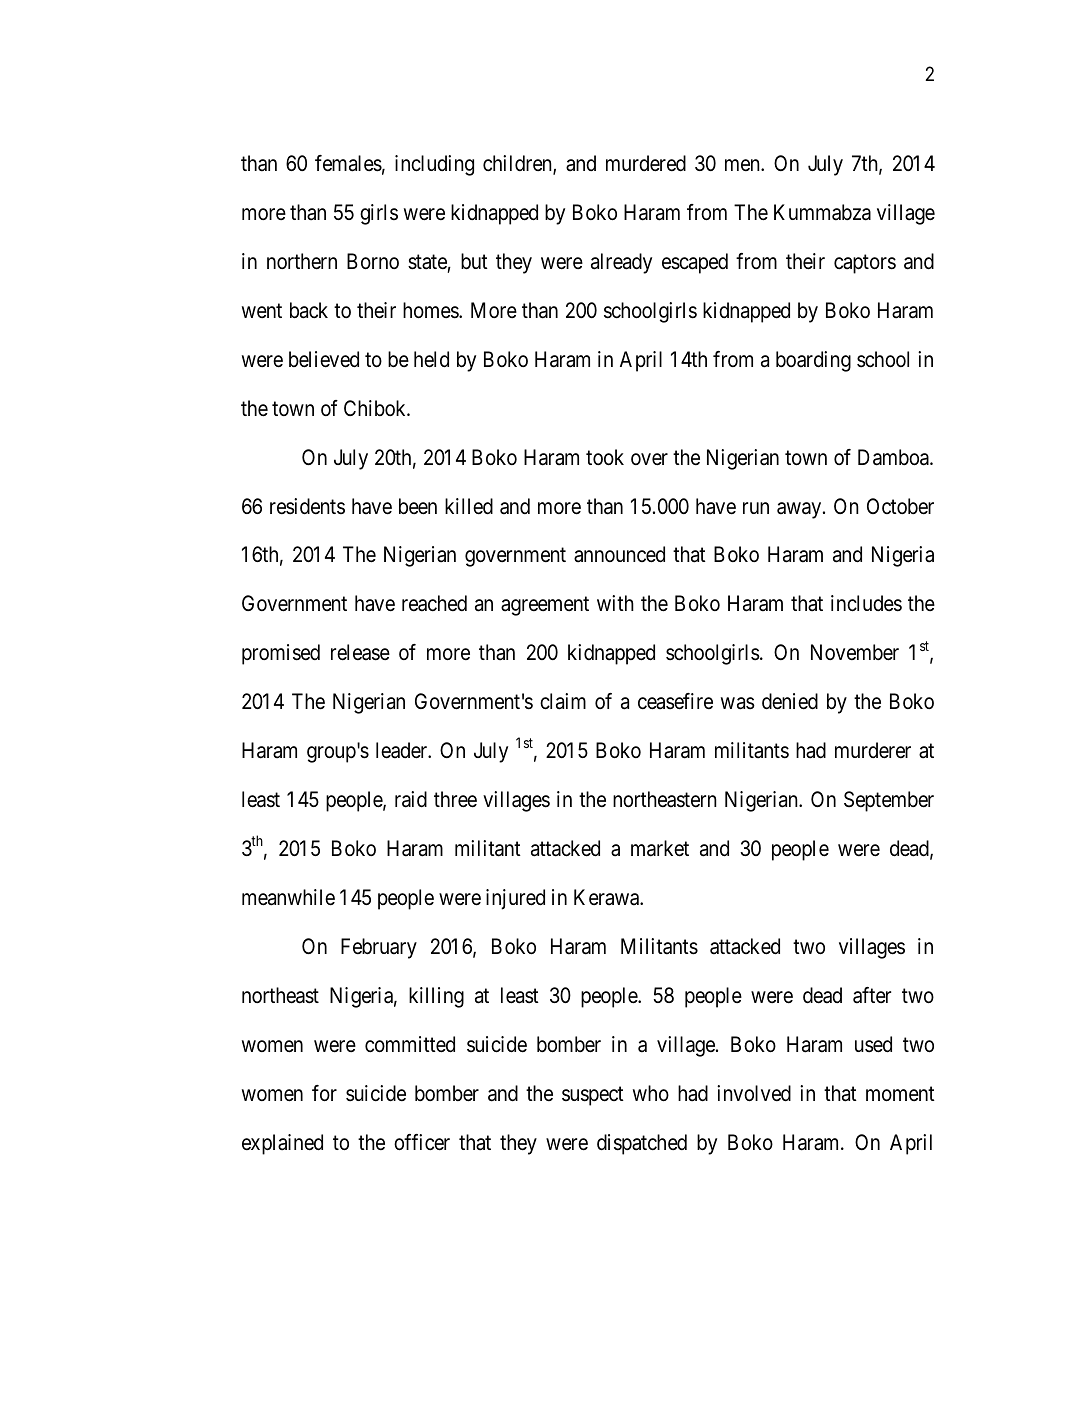  What do you see at coordinates (411, 799) in the screenshot?
I see `raid` at bounding box center [411, 799].
